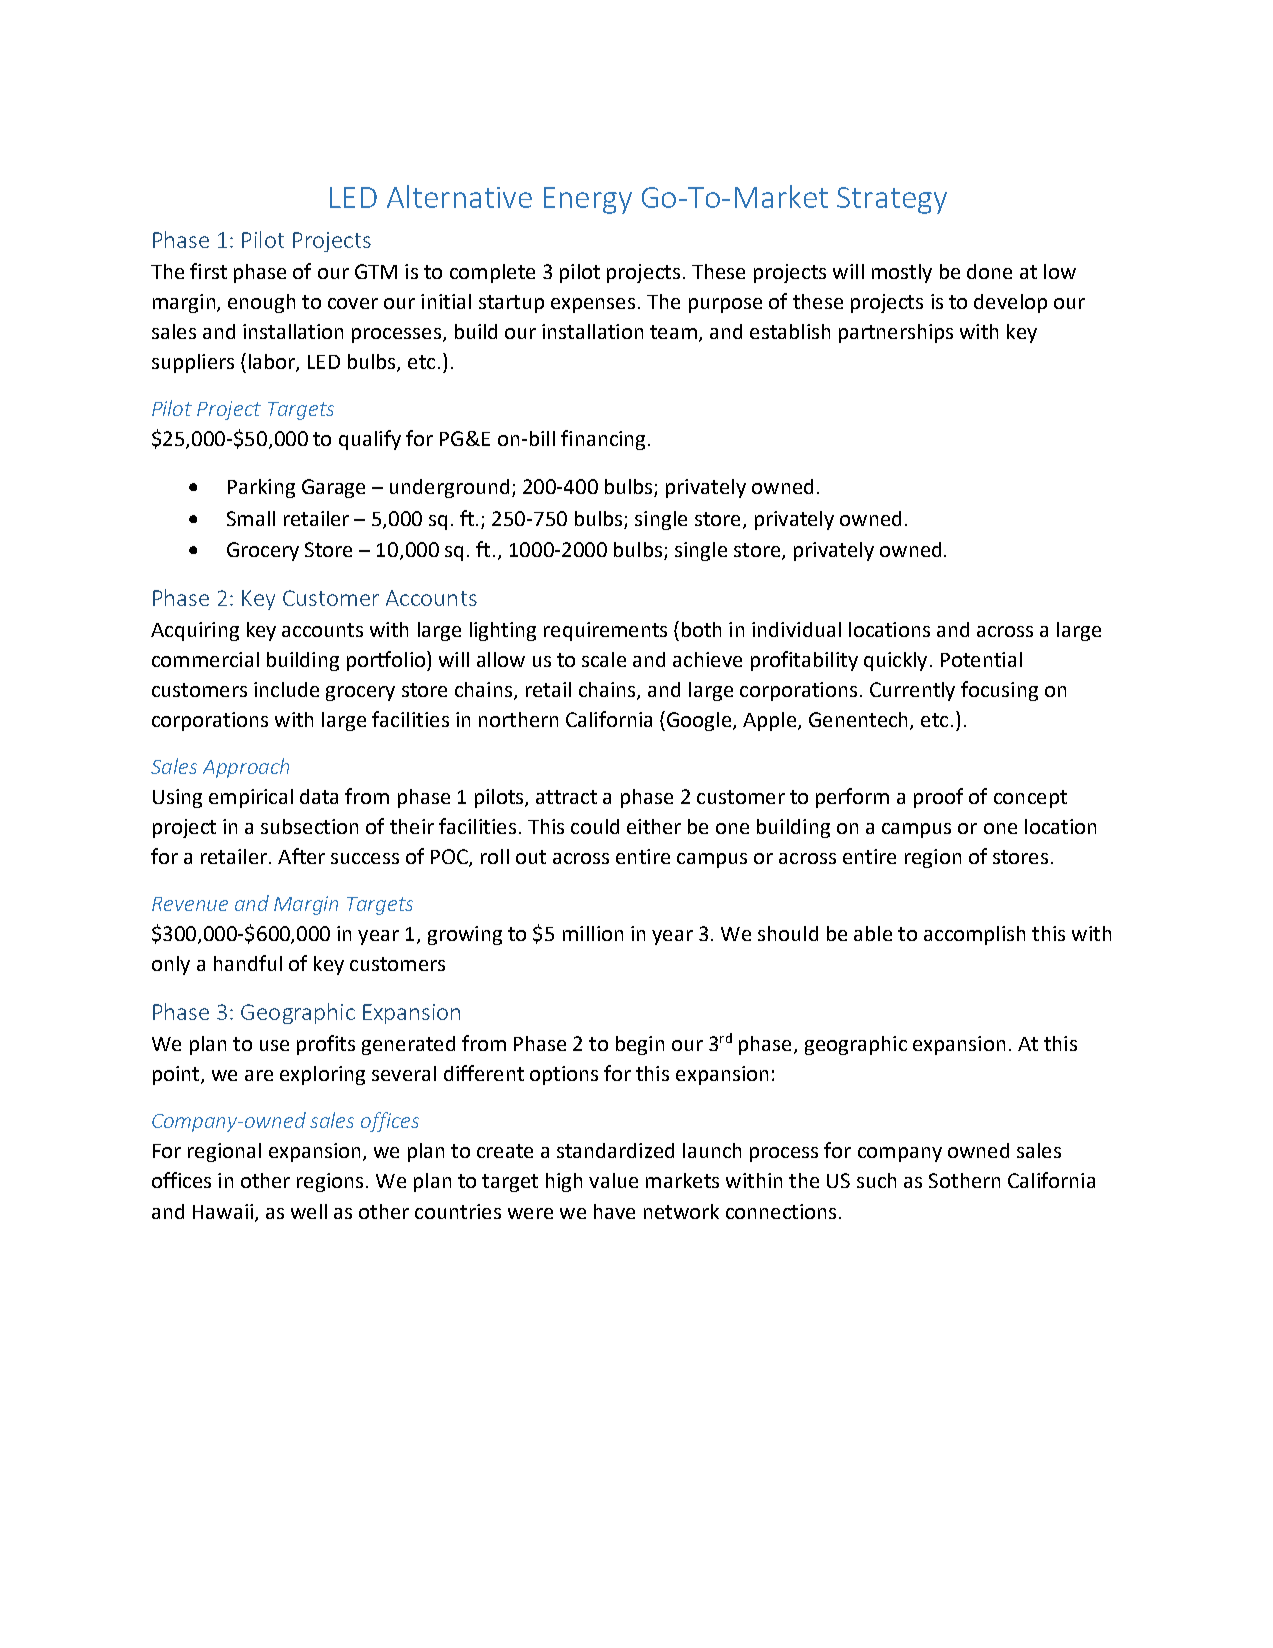 The height and width of the screenshot is (1648, 1273). Describe the element at coordinates (309, 1211) in the screenshot. I see `well` at that location.
